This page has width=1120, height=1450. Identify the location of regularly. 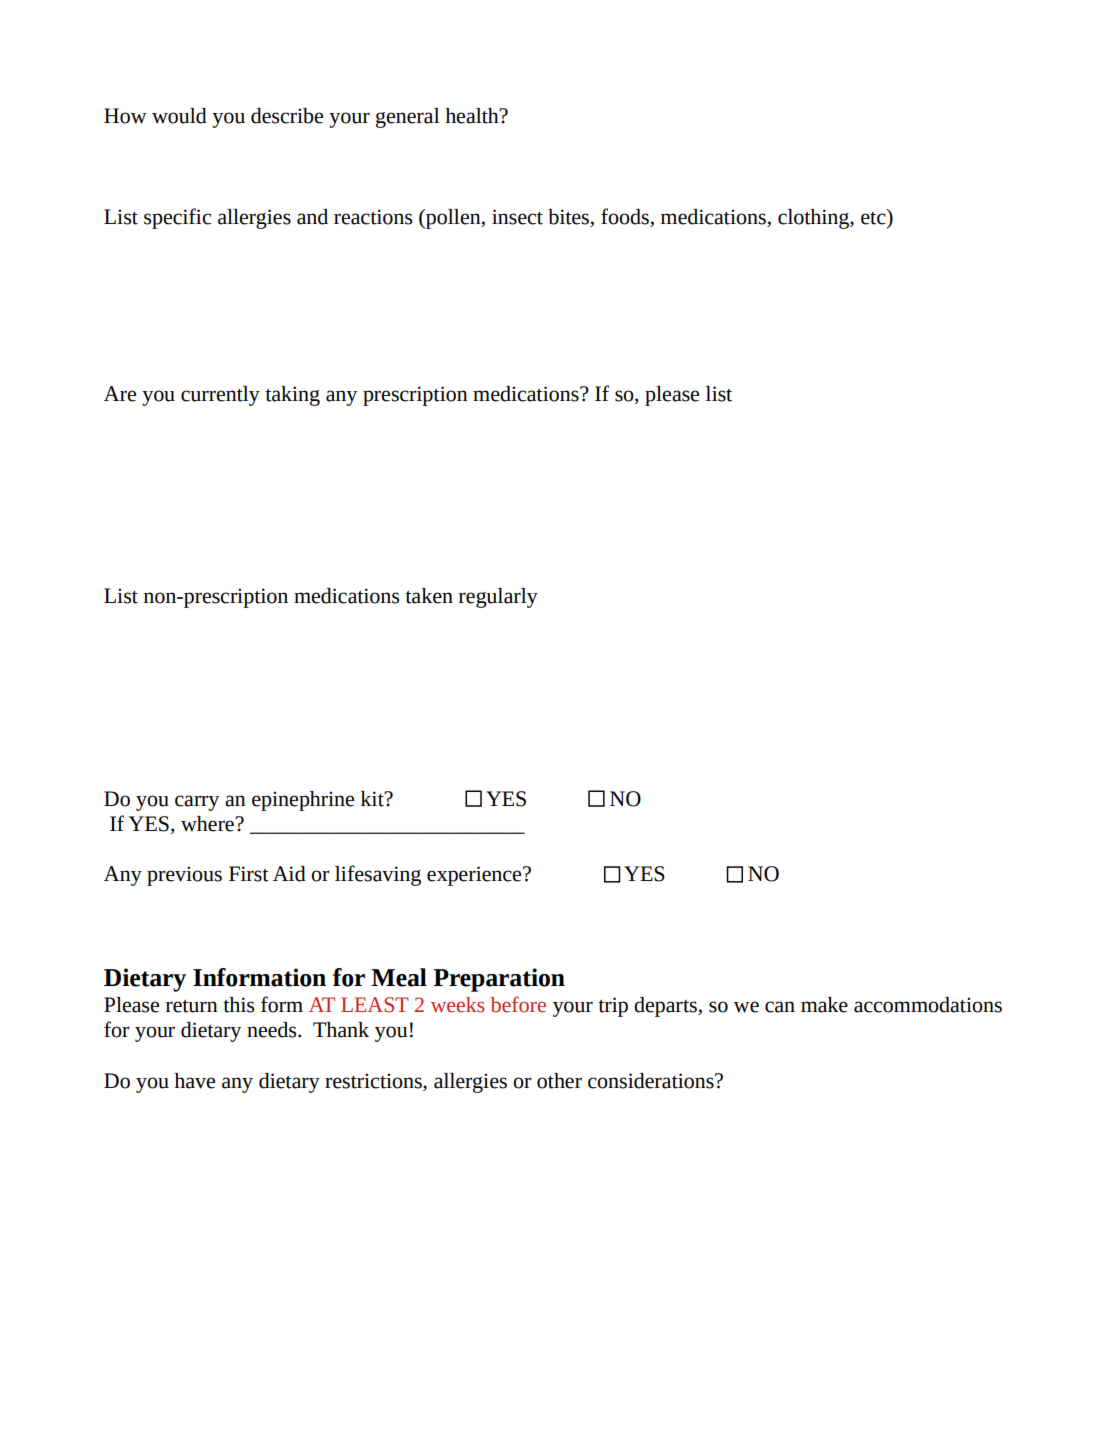
(498, 598).
